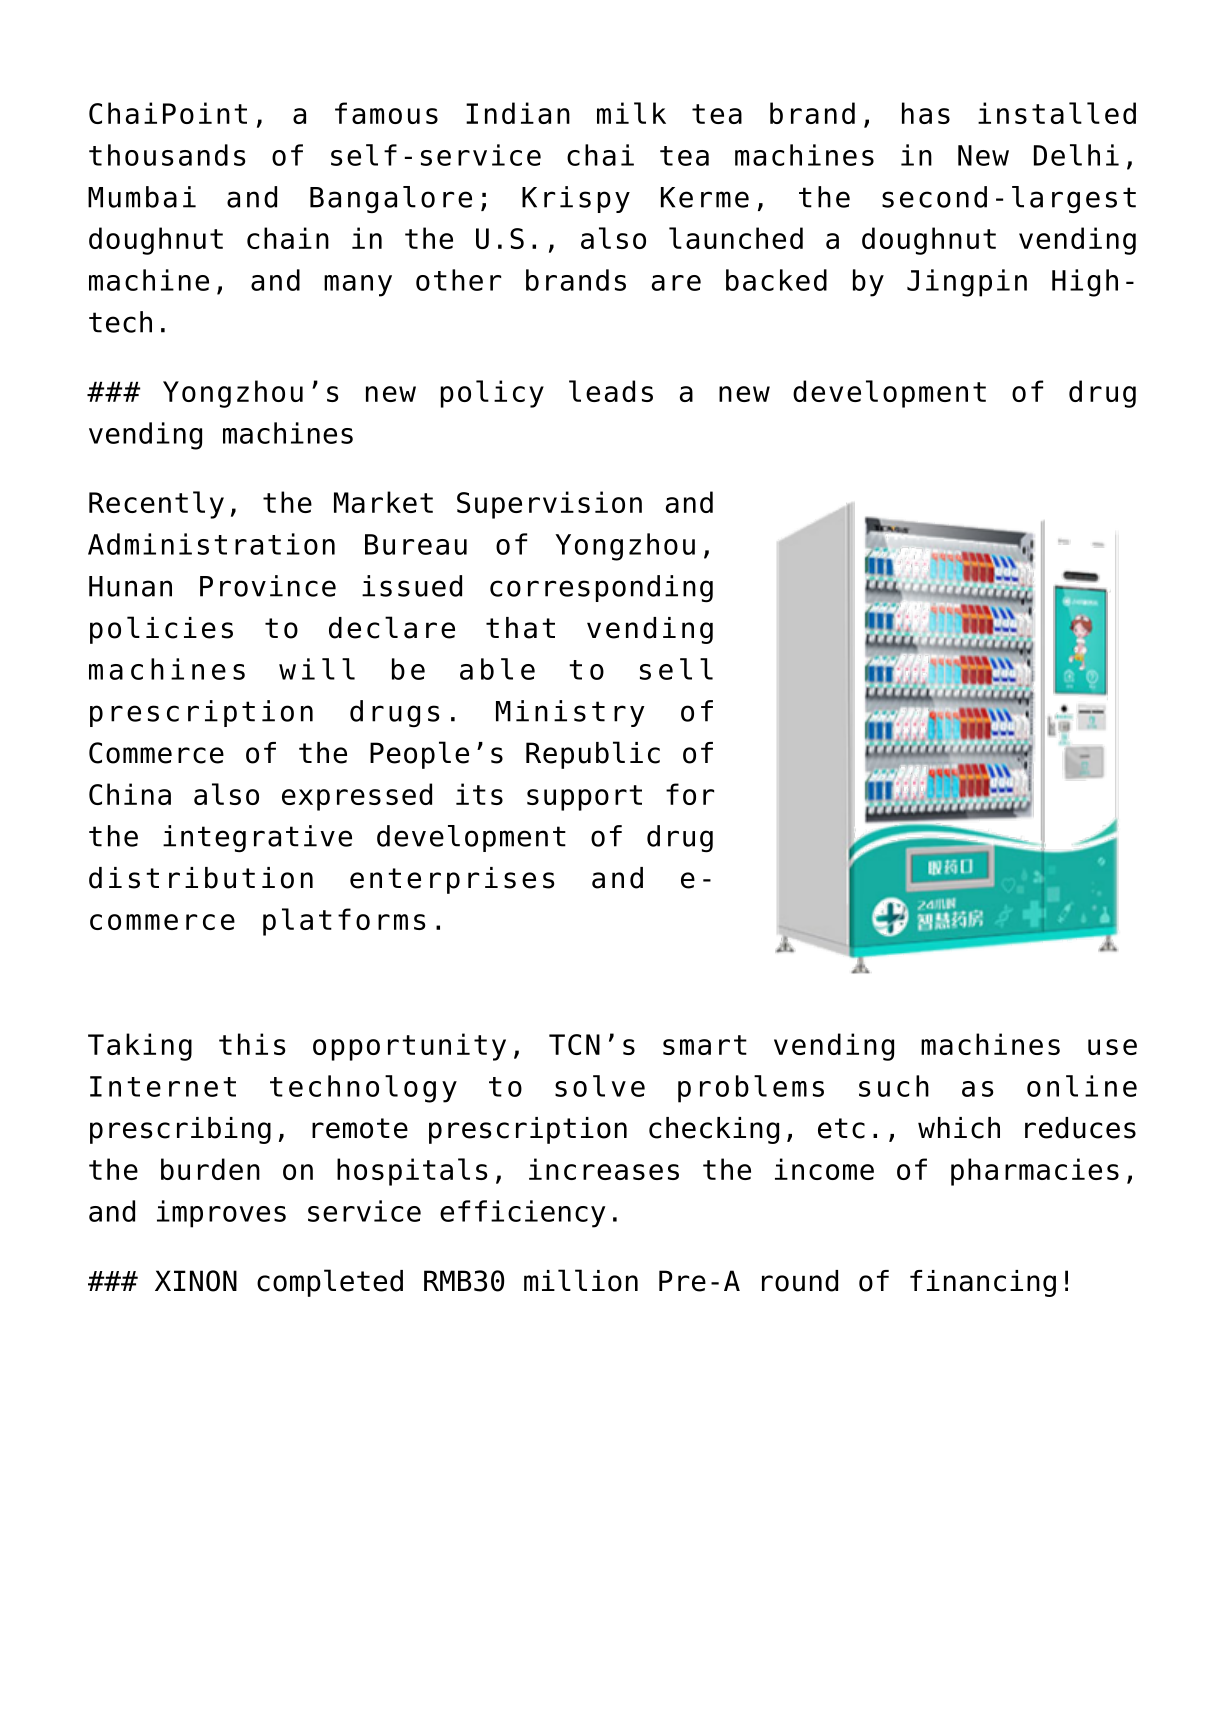 This document has height=1733, width=1226. What do you see at coordinates (593, 755) in the document?
I see `Republic` at bounding box center [593, 755].
